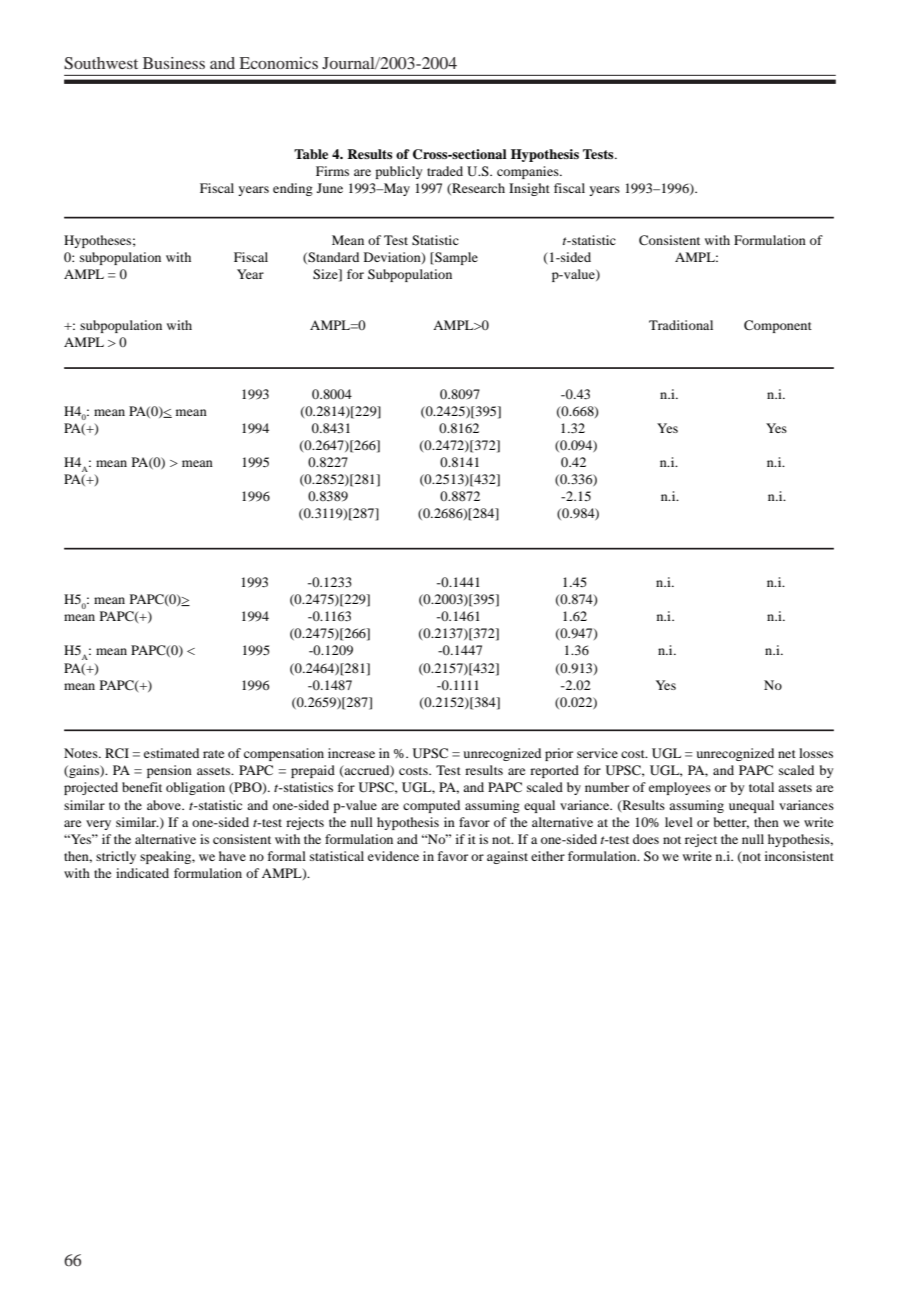 Image resolution: width=898 pixels, height=1316 pixels. I want to click on Business, so click(174, 63).
